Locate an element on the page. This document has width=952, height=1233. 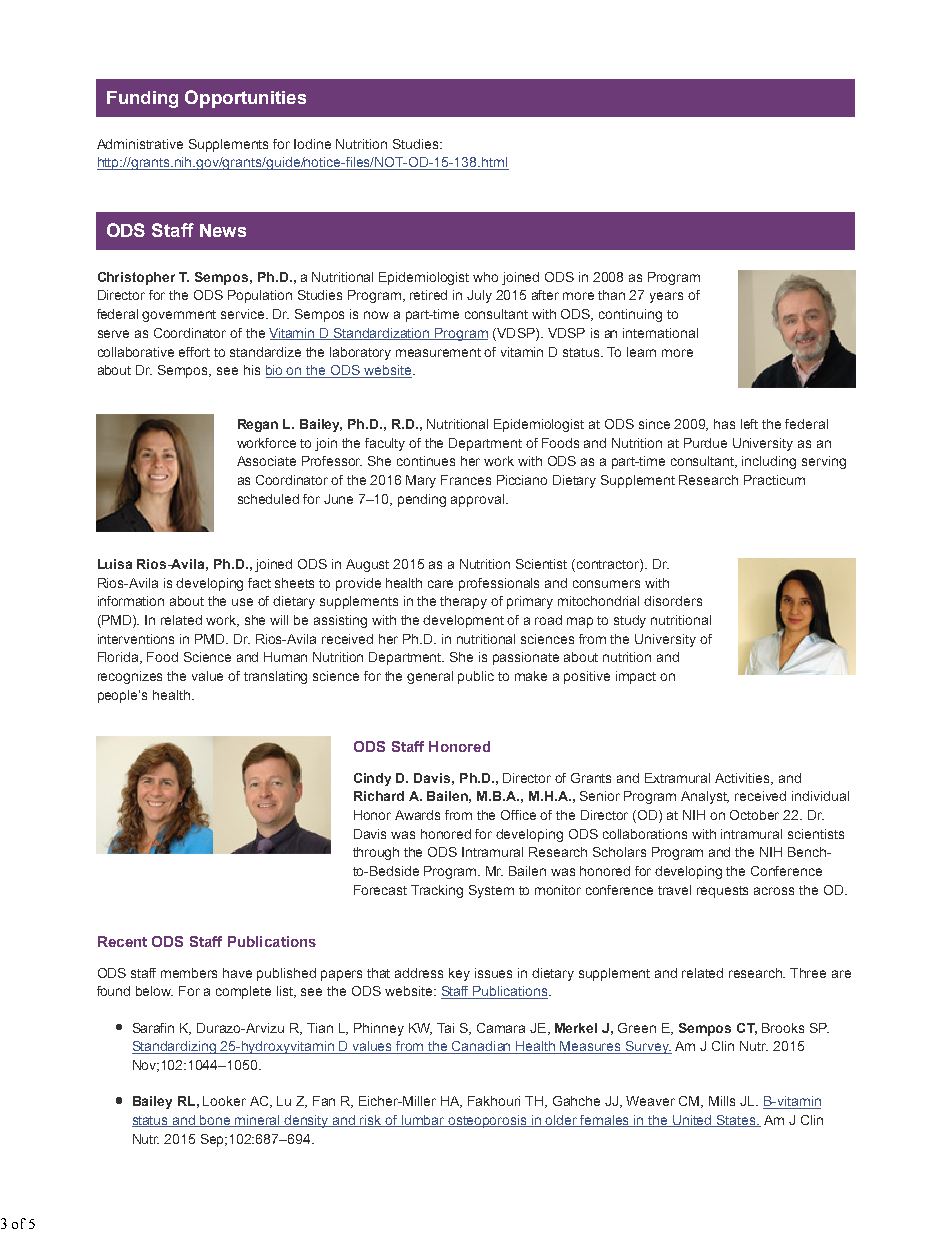
osteoporosis is located at coordinates (488, 1121).
